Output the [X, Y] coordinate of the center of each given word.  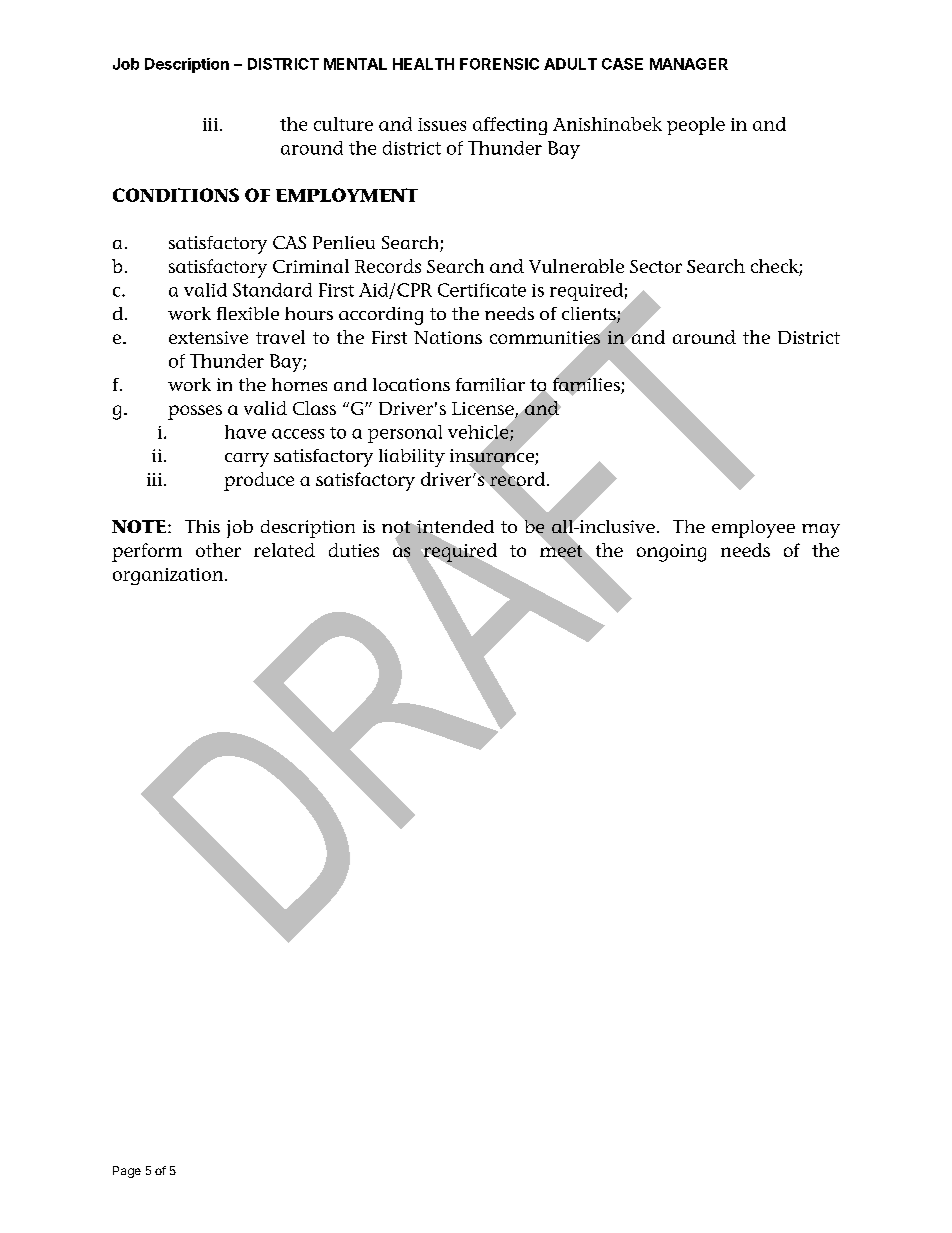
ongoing [671, 553]
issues [442, 124]
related [284, 550]
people [696, 126]
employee [753, 529]
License [484, 410]
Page [127, 1172]
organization [169, 576]
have [245, 432]
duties [354, 550]
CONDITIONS [176, 195]
